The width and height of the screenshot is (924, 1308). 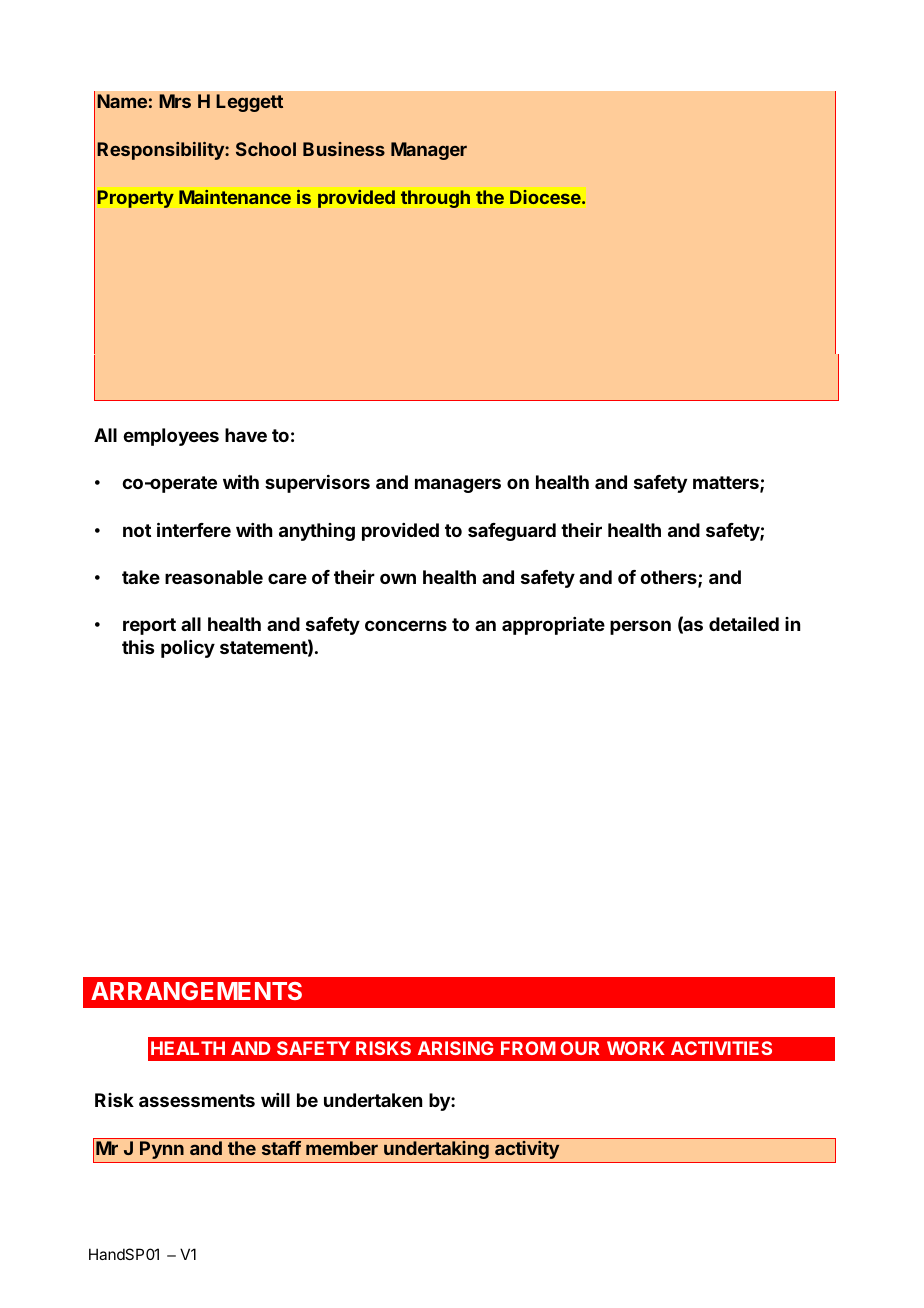 What do you see at coordinates (344, 149) in the screenshot?
I see `Business` at bounding box center [344, 149].
